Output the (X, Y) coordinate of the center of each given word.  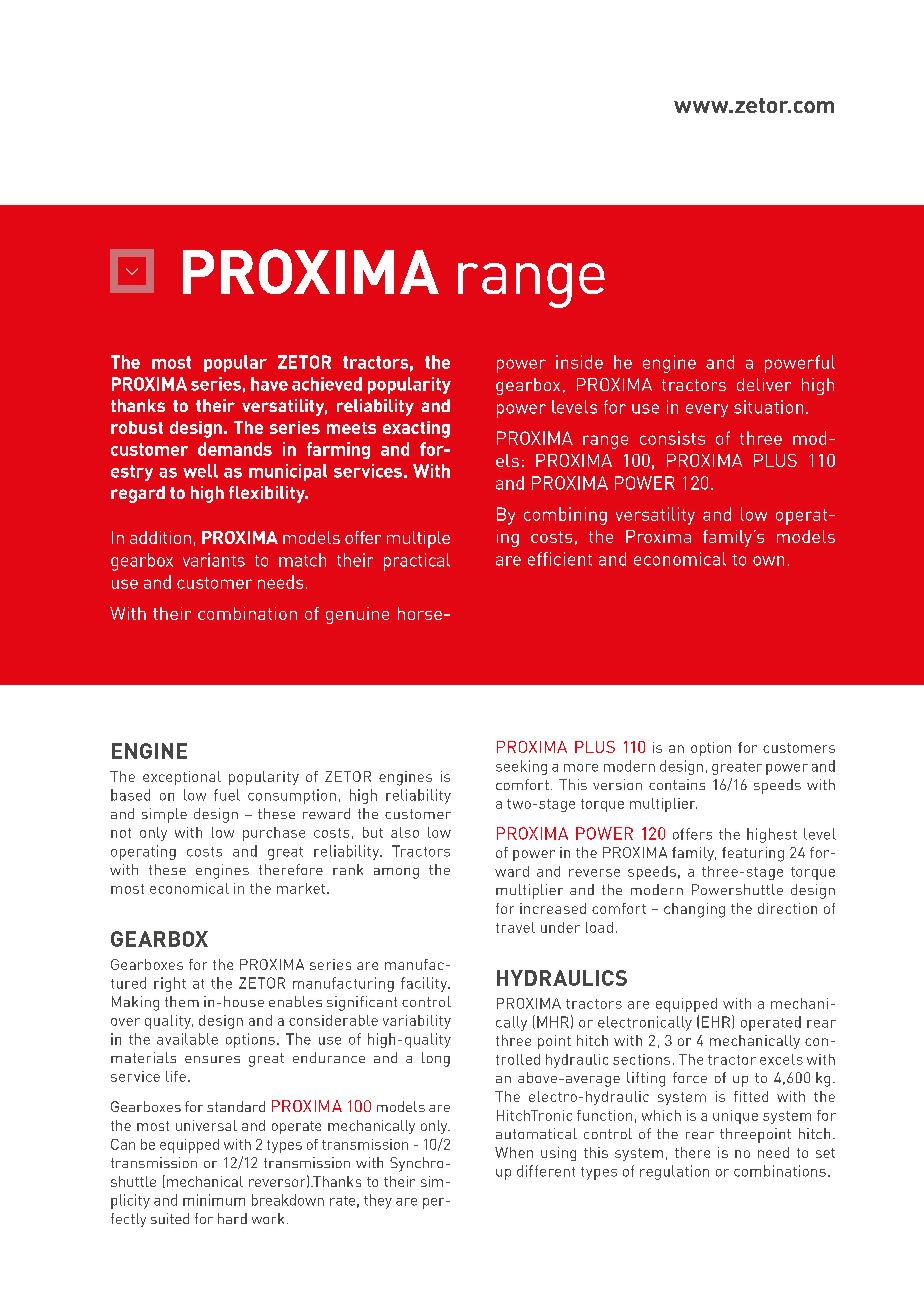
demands (235, 449)
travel (515, 927)
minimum (214, 1200)
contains (677, 784)
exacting (416, 429)
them (182, 1001)
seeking (521, 767)
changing (694, 910)
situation (768, 407)
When (514, 1152)
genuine (357, 615)
